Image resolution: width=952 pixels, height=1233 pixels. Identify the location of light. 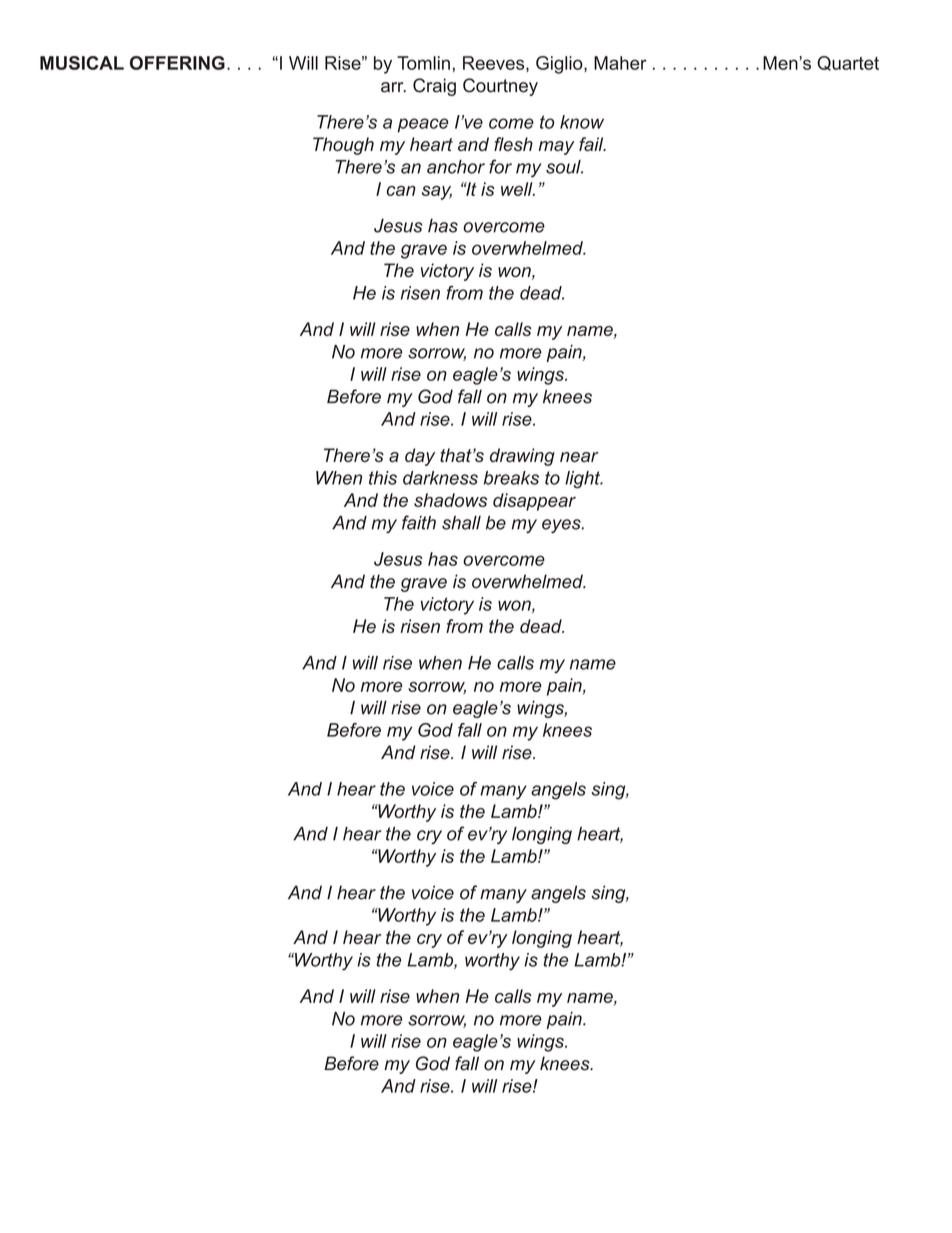
(584, 480).
